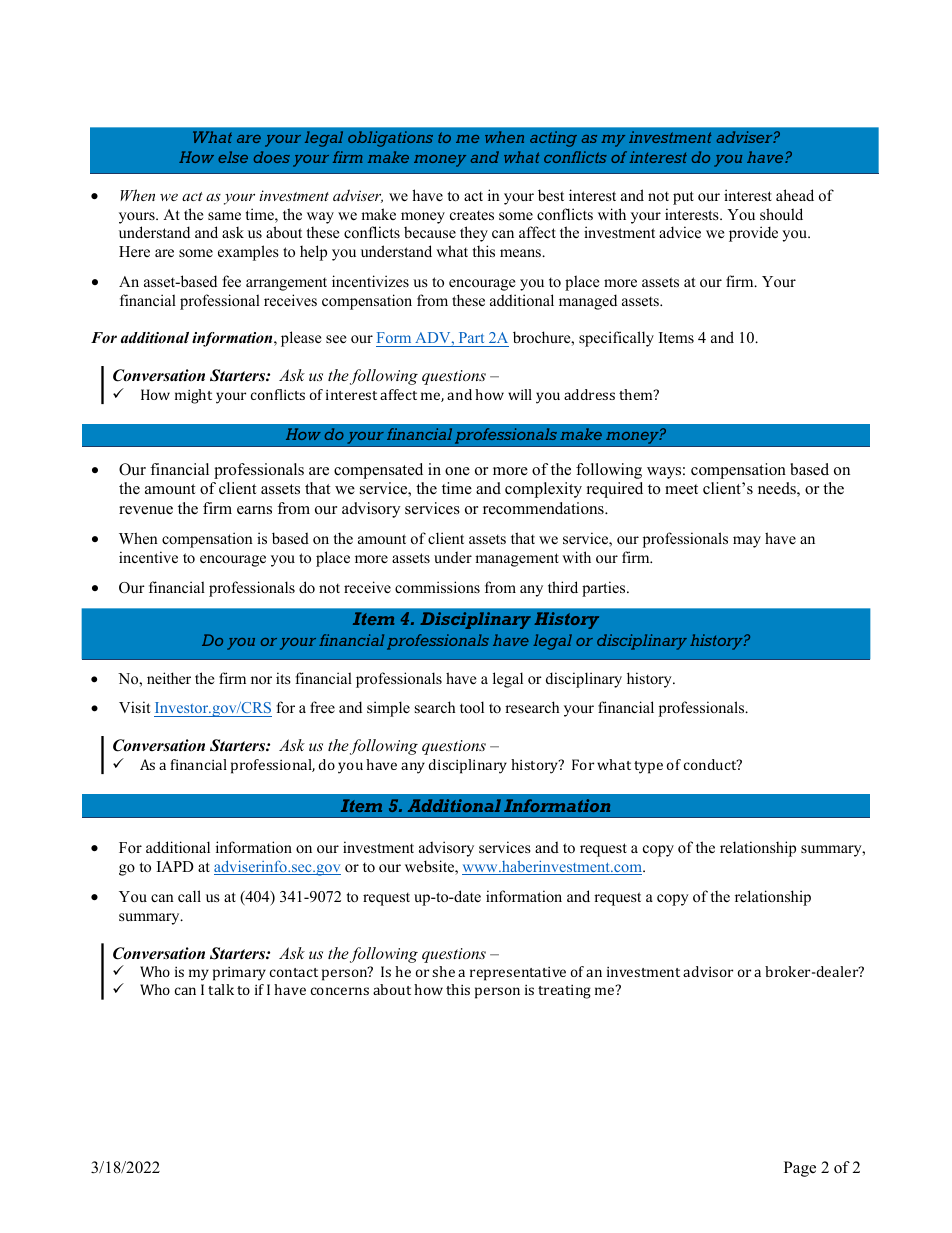 The image size is (952, 1233). What do you see at coordinates (134, 707) in the image?
I see `Visit` at bounding box center [134, 707].
